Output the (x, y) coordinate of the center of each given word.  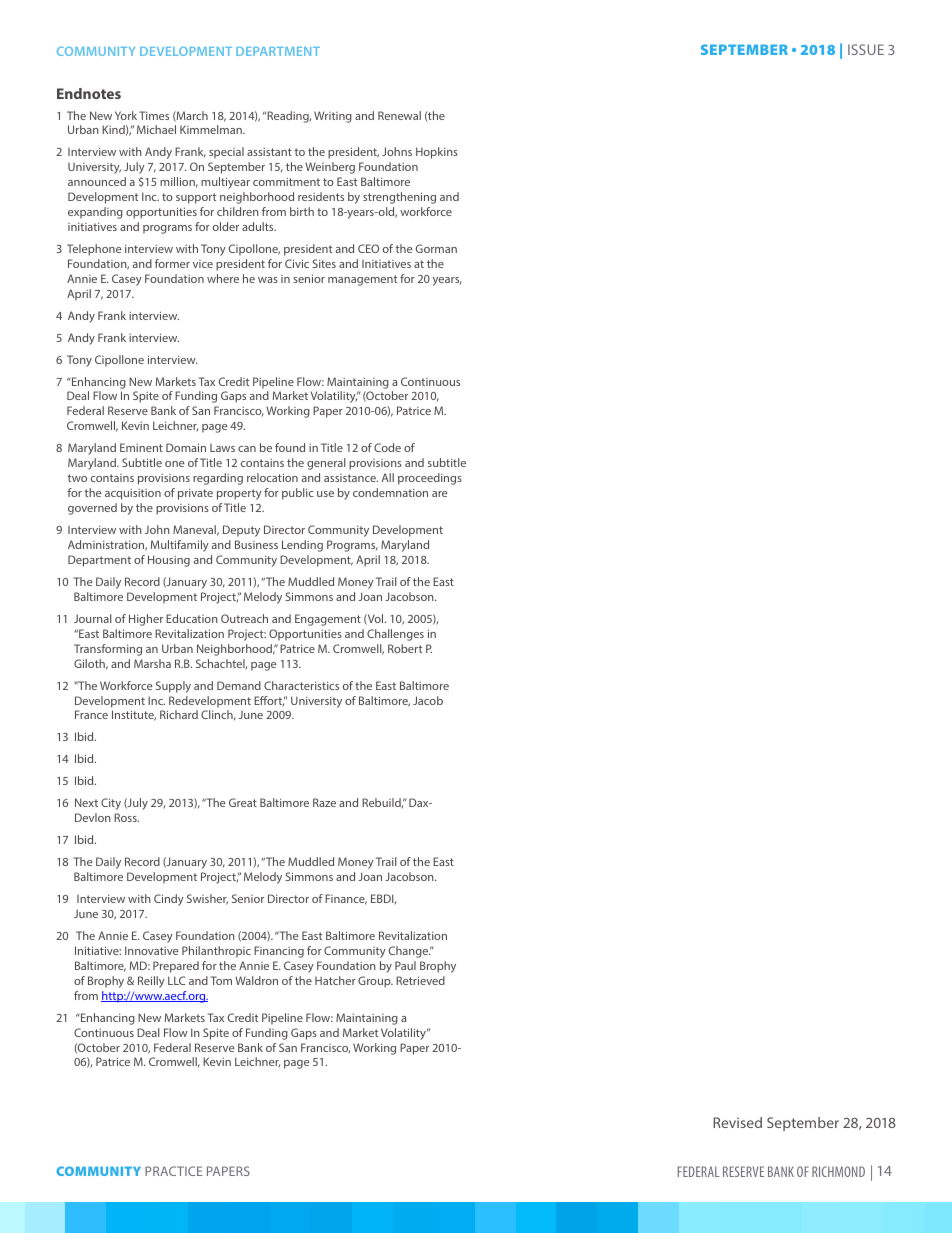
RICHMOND (838, 1171)
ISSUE (866, 49)
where (223, 278)
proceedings (430, 479)
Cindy (169, 900)
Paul (405, 965)
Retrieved (420, 980)
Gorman (436, 248)
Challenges (395, 635)
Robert (405, 648)
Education (192, 618)
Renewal (399, 115)
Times (154, 115)
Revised (737, 1122)
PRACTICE (174, 1171)
